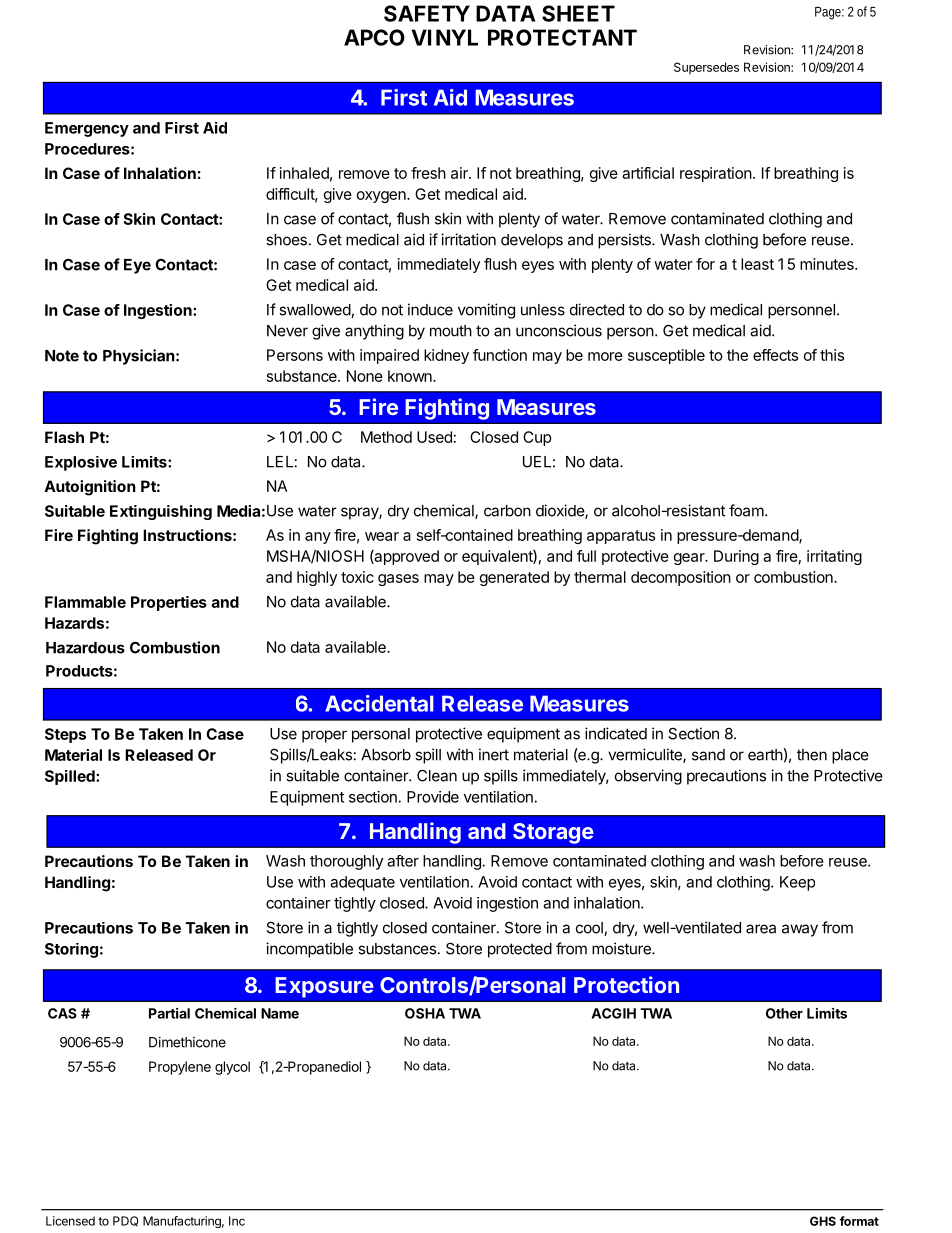 This screenshot has width=952, height=1233. Describe the element at coordinates (444, 37) in the screenshot. I see `VINYL` at that location.
